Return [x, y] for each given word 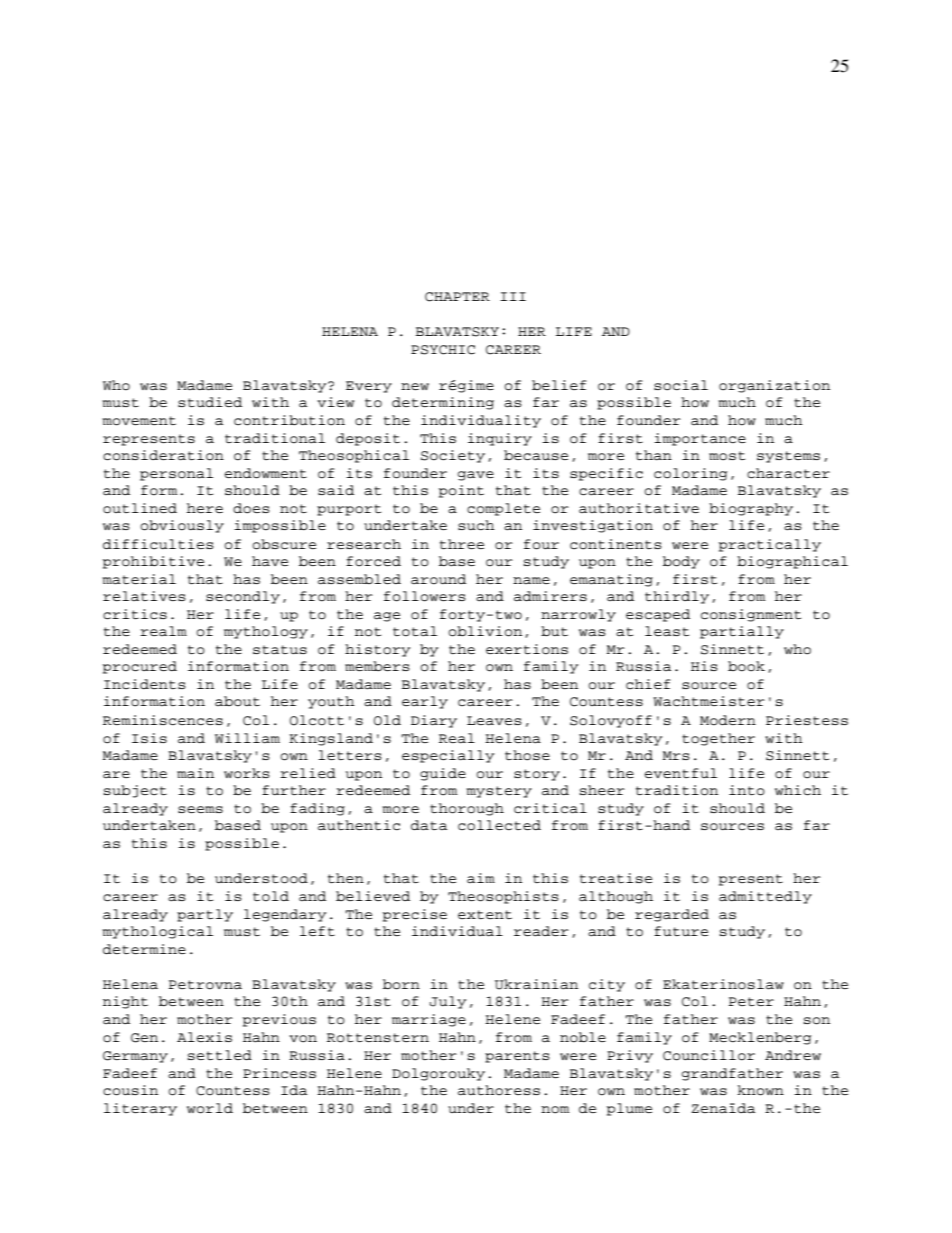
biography [751, 509]
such [476, 525]
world [210, 1108]
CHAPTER [457, 297]
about [237, 701]
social [681, 385]
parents [517, 1057]
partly [205, 915]
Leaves [494, 721]
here [205, 508]
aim [481, 878]
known [760, 1090]
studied [210, 402]
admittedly [765, 897]
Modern [728, 720]
